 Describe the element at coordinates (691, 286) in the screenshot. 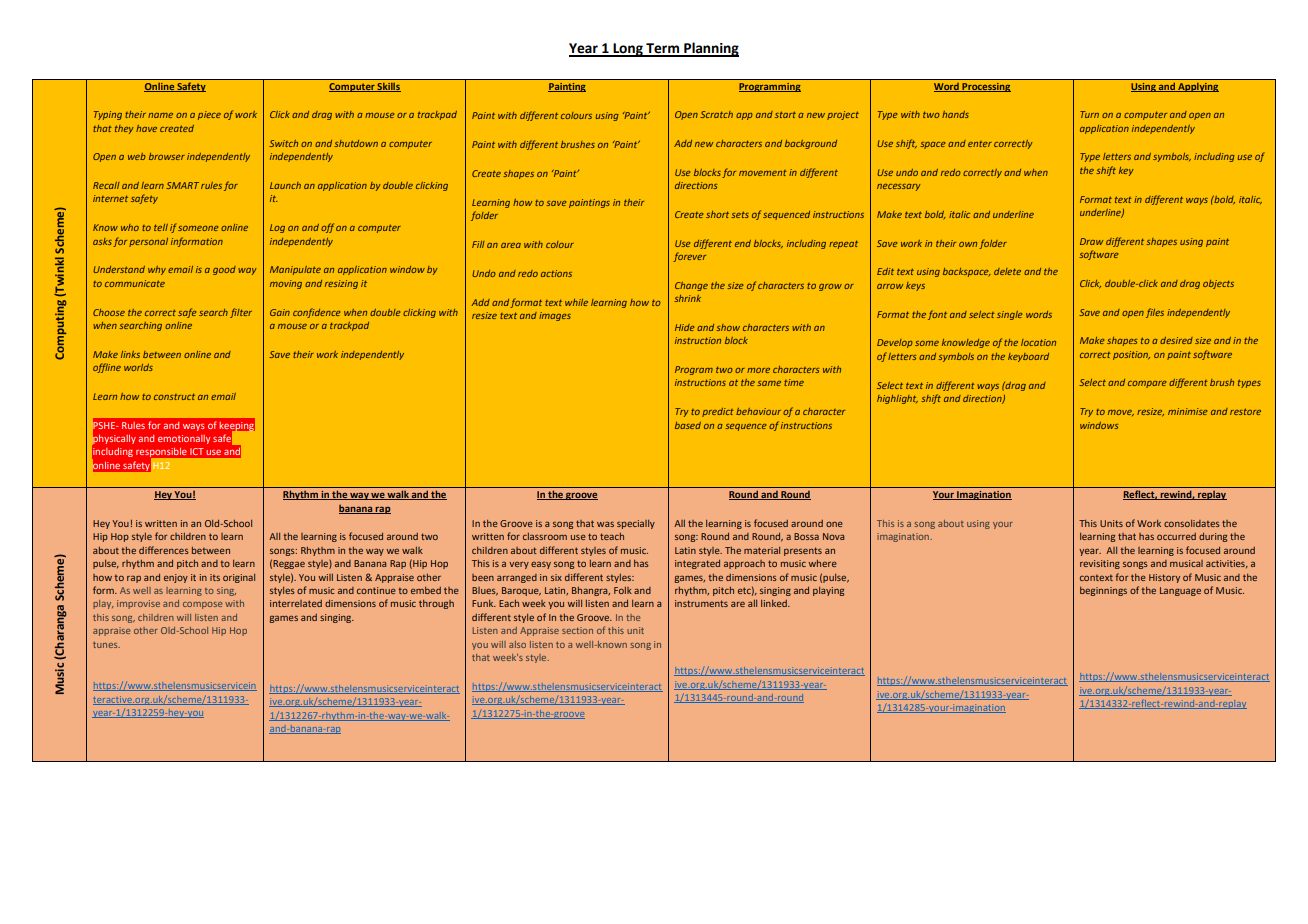

I see `Change` at that location.
